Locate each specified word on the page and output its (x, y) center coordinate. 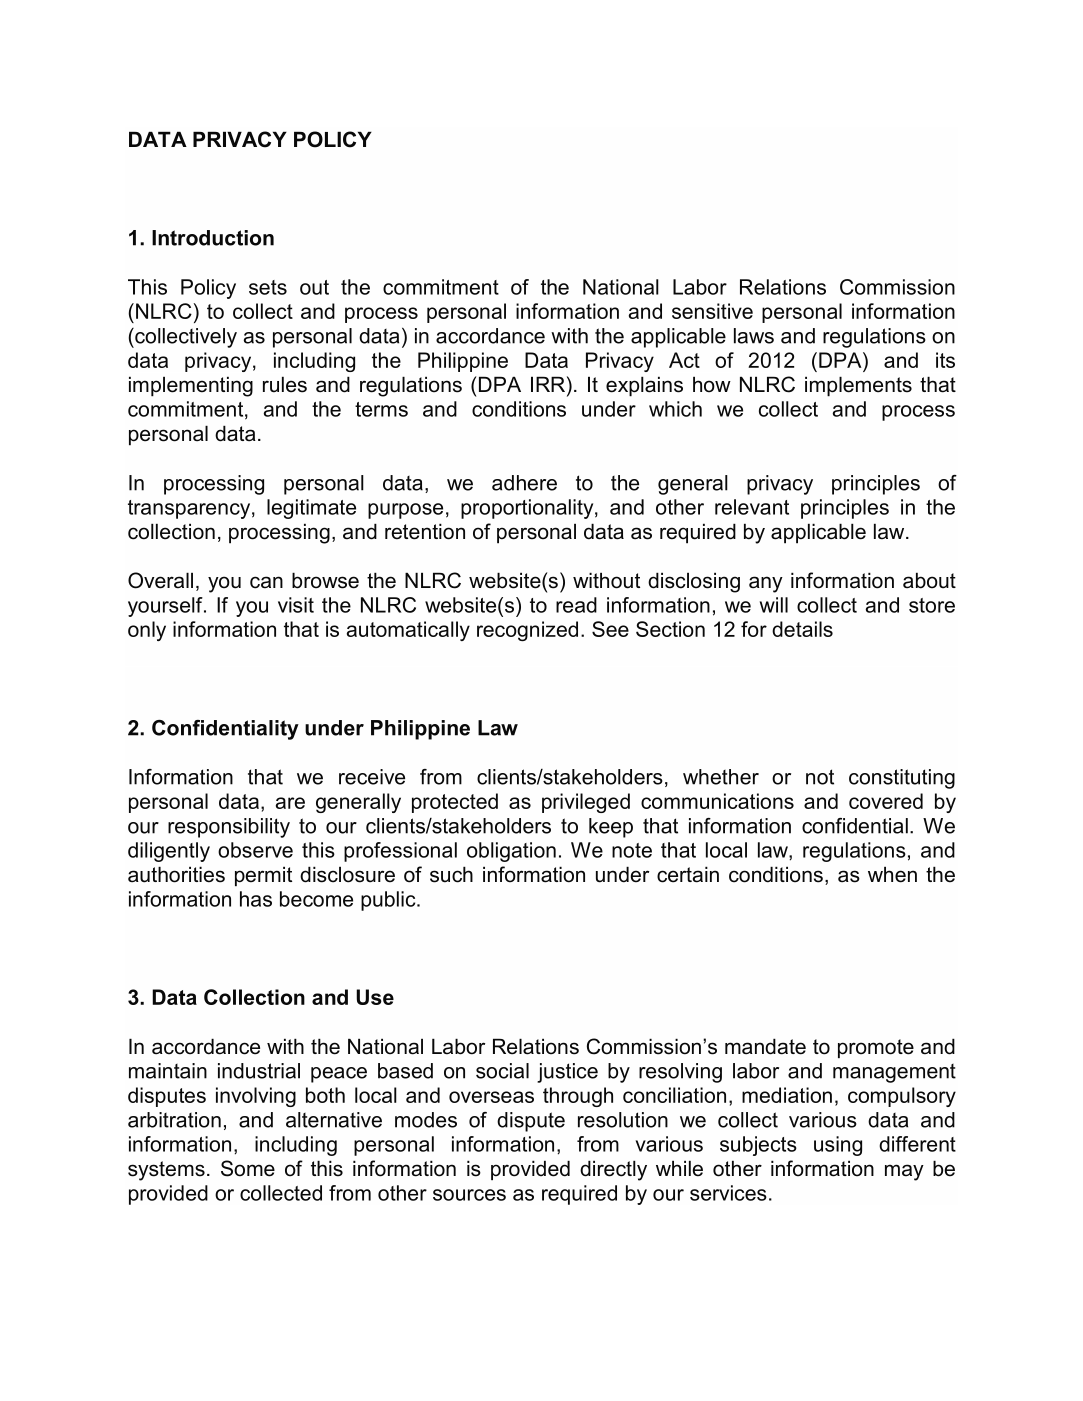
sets (268, 287)
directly (613, 1170)
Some (248, 1168)
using (838, 1146)
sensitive (712, 311)
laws (754, 336)
